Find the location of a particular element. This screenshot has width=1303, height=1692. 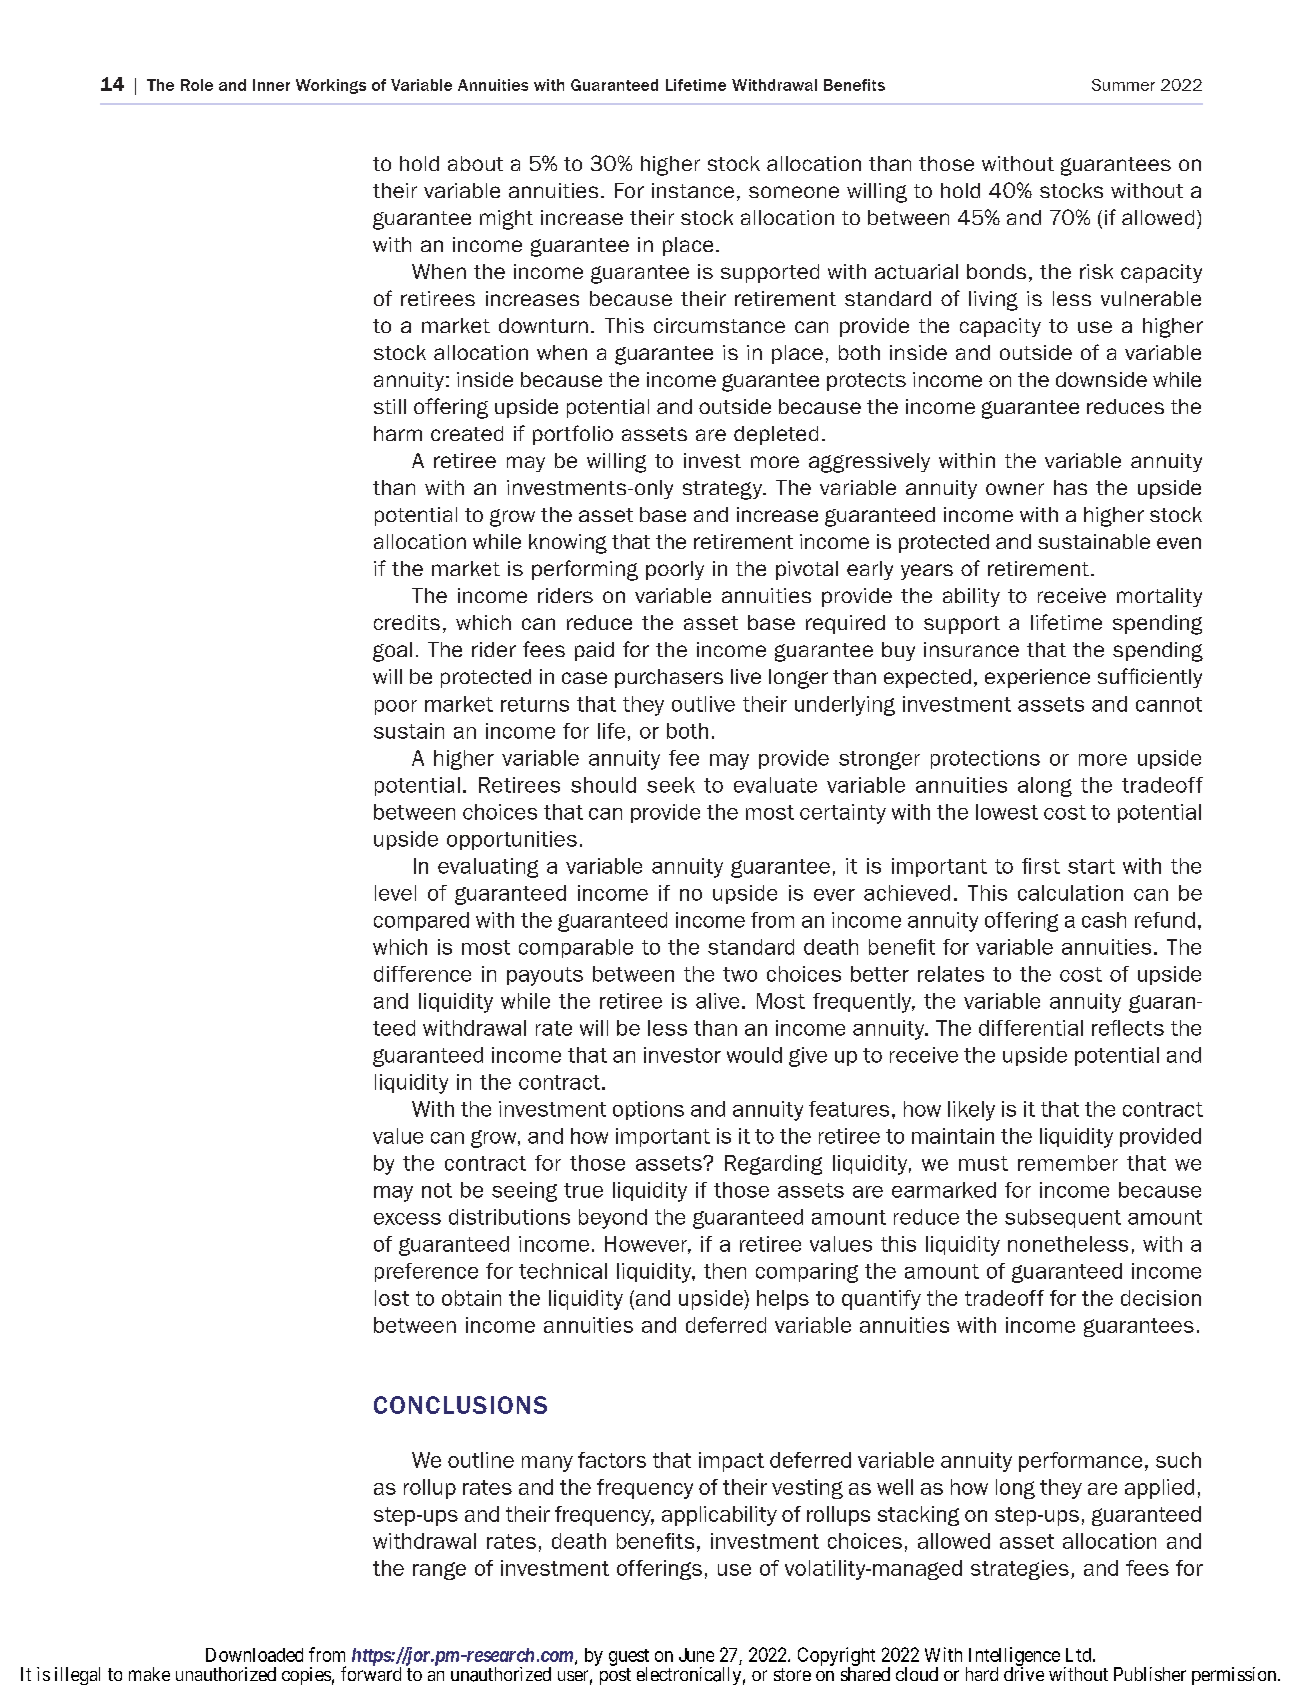

owner is located at coordinates (1015, 489).
